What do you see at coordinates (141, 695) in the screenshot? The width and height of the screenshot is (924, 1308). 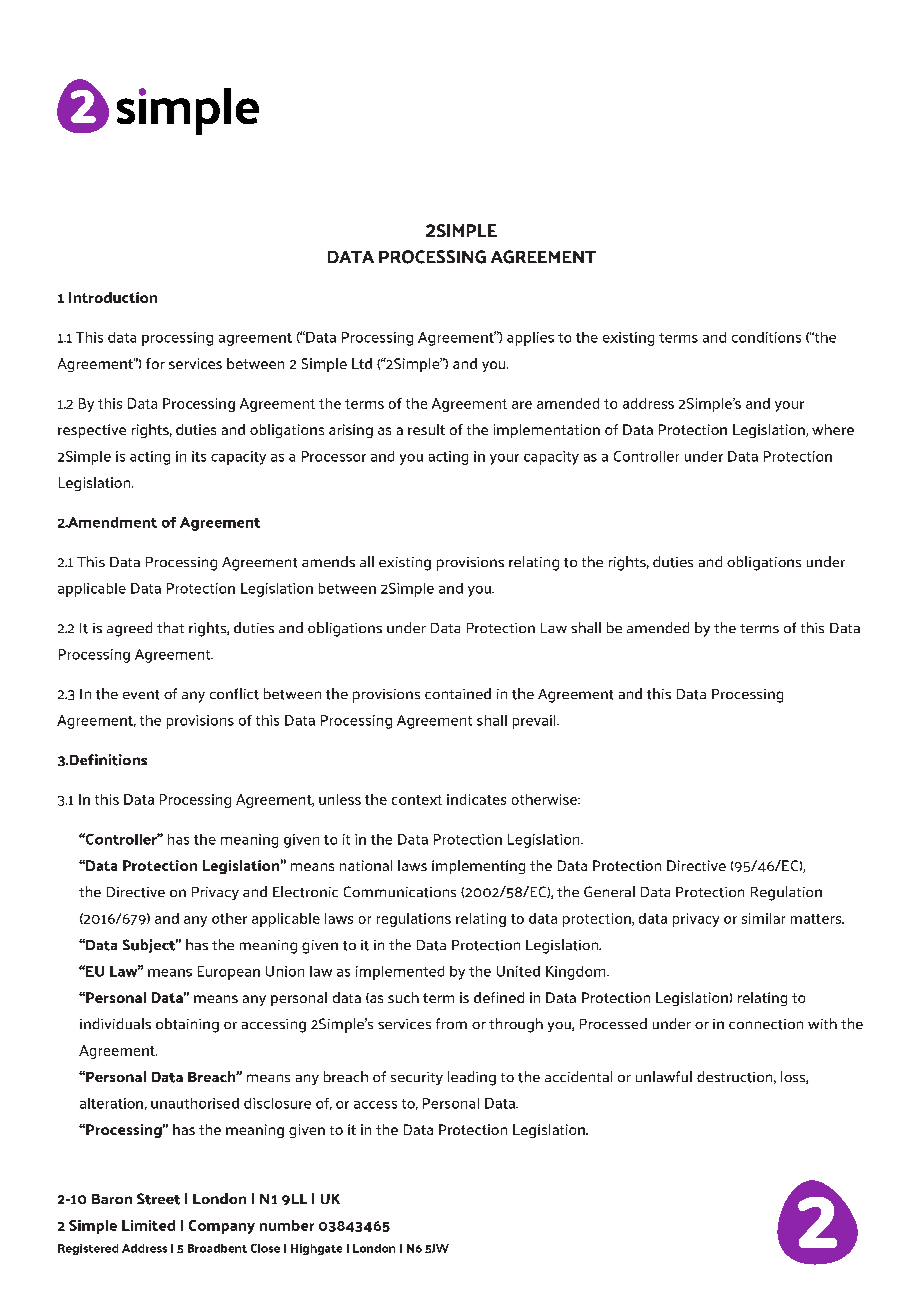 I see `event` at bounding box center [141, 695].
